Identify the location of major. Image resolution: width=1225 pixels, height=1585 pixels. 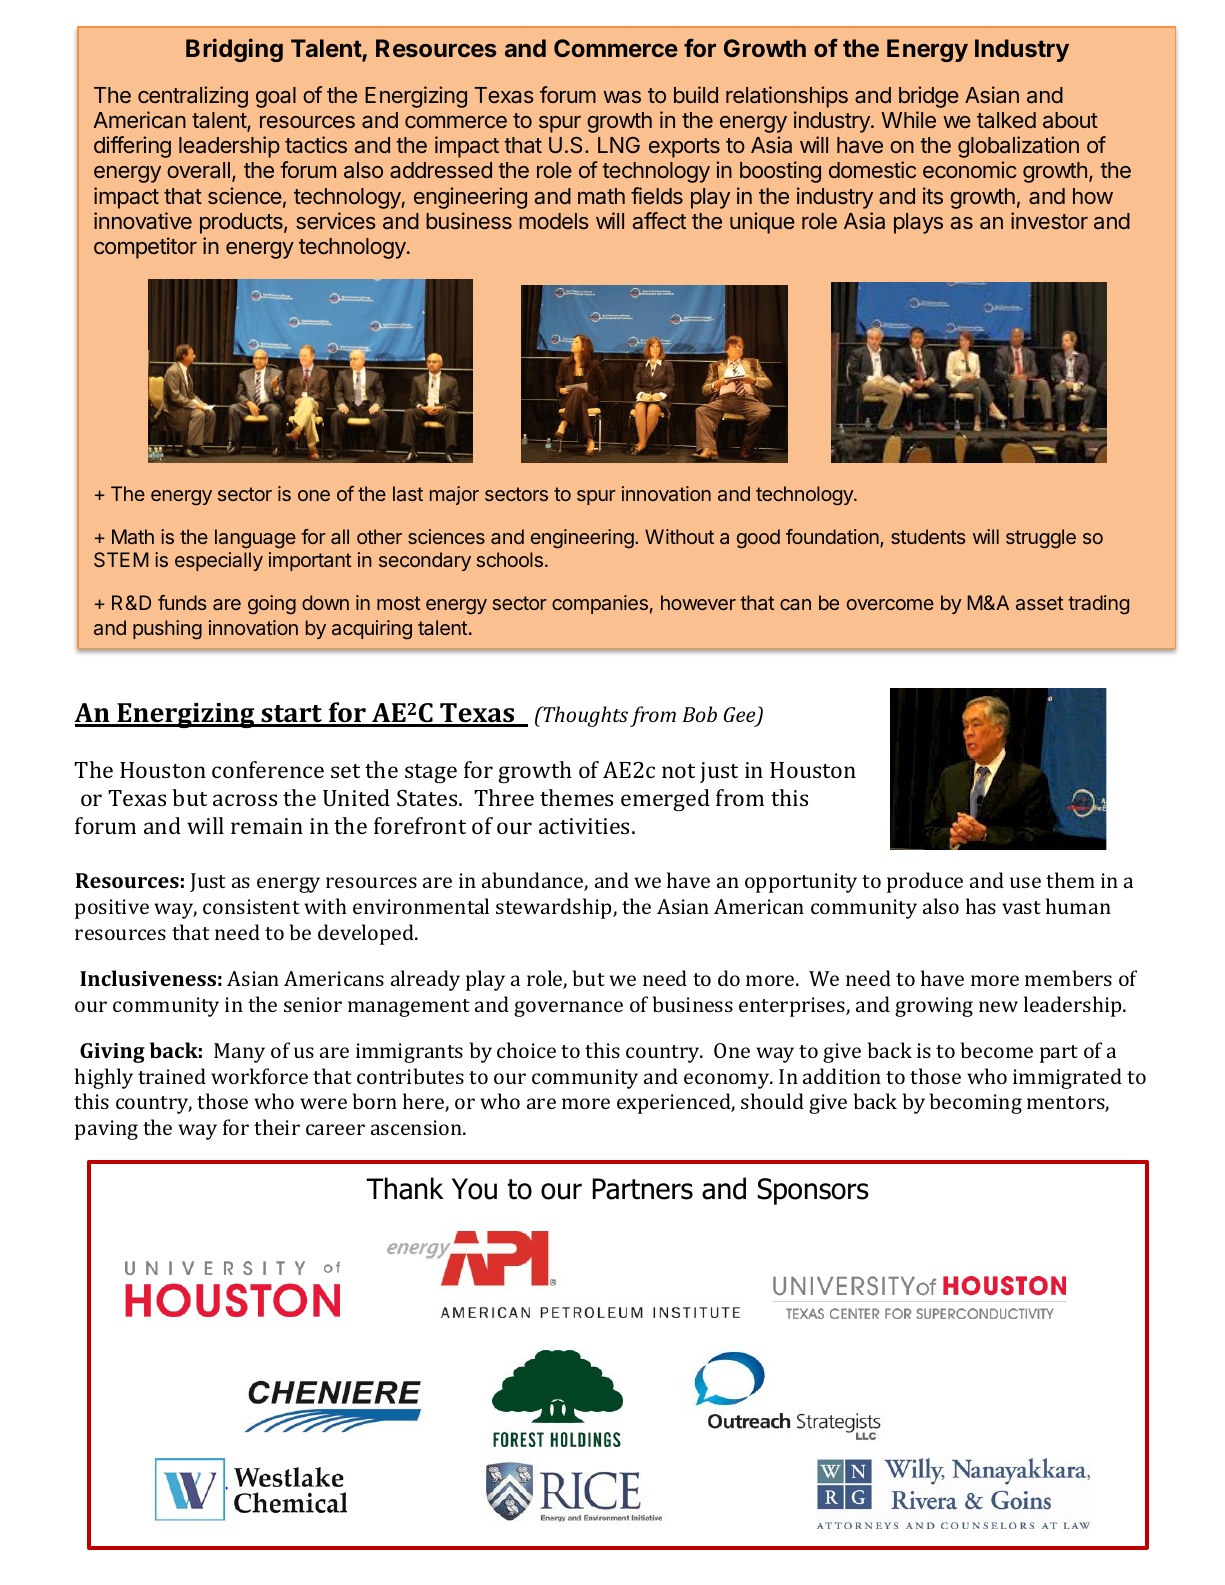
(454, 495).
